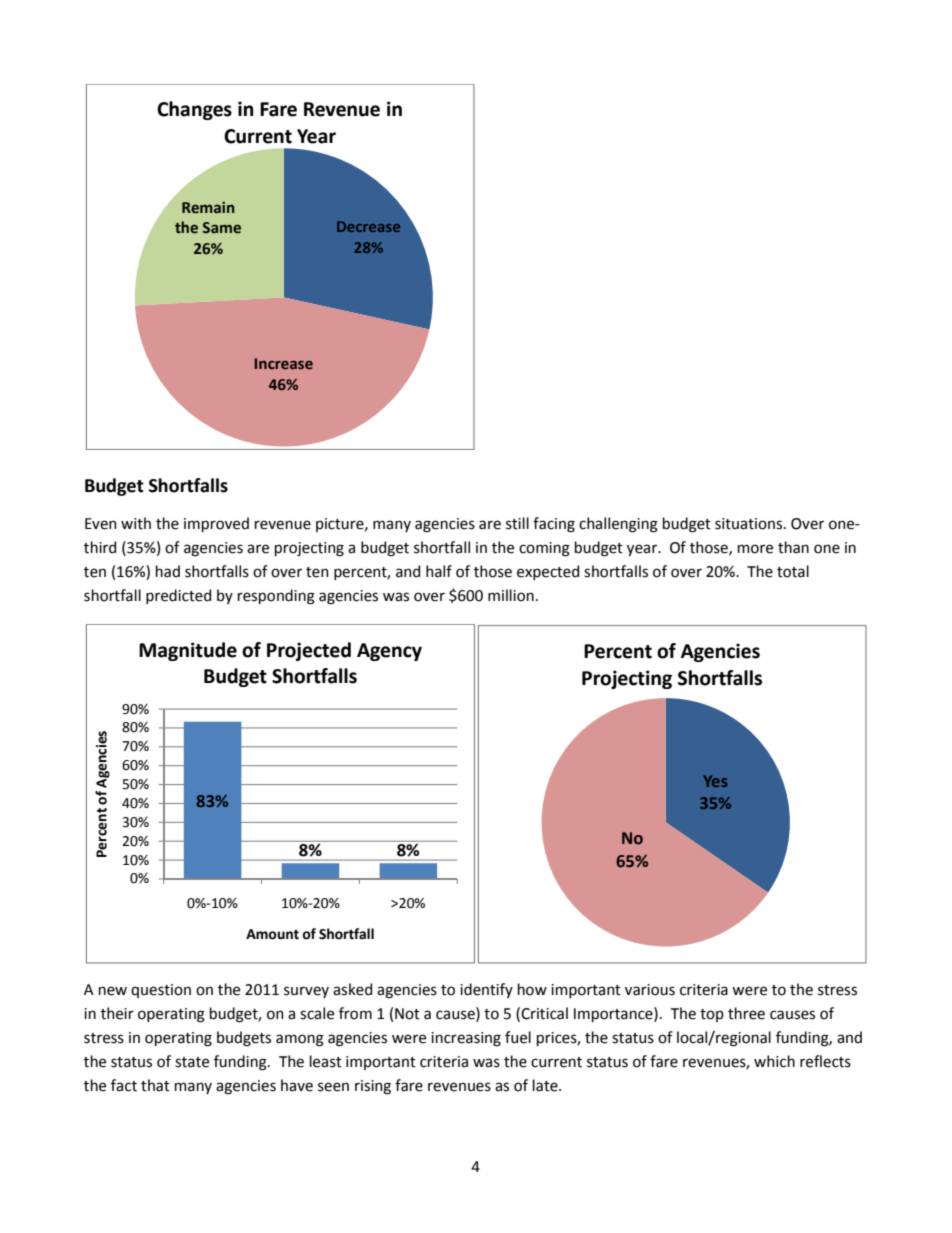 The width and height of the screenshot is (952, 1233). What do you see at coordinates (793, 571) in the screenshot?
I see `total` at bounding box center [793, 571].
